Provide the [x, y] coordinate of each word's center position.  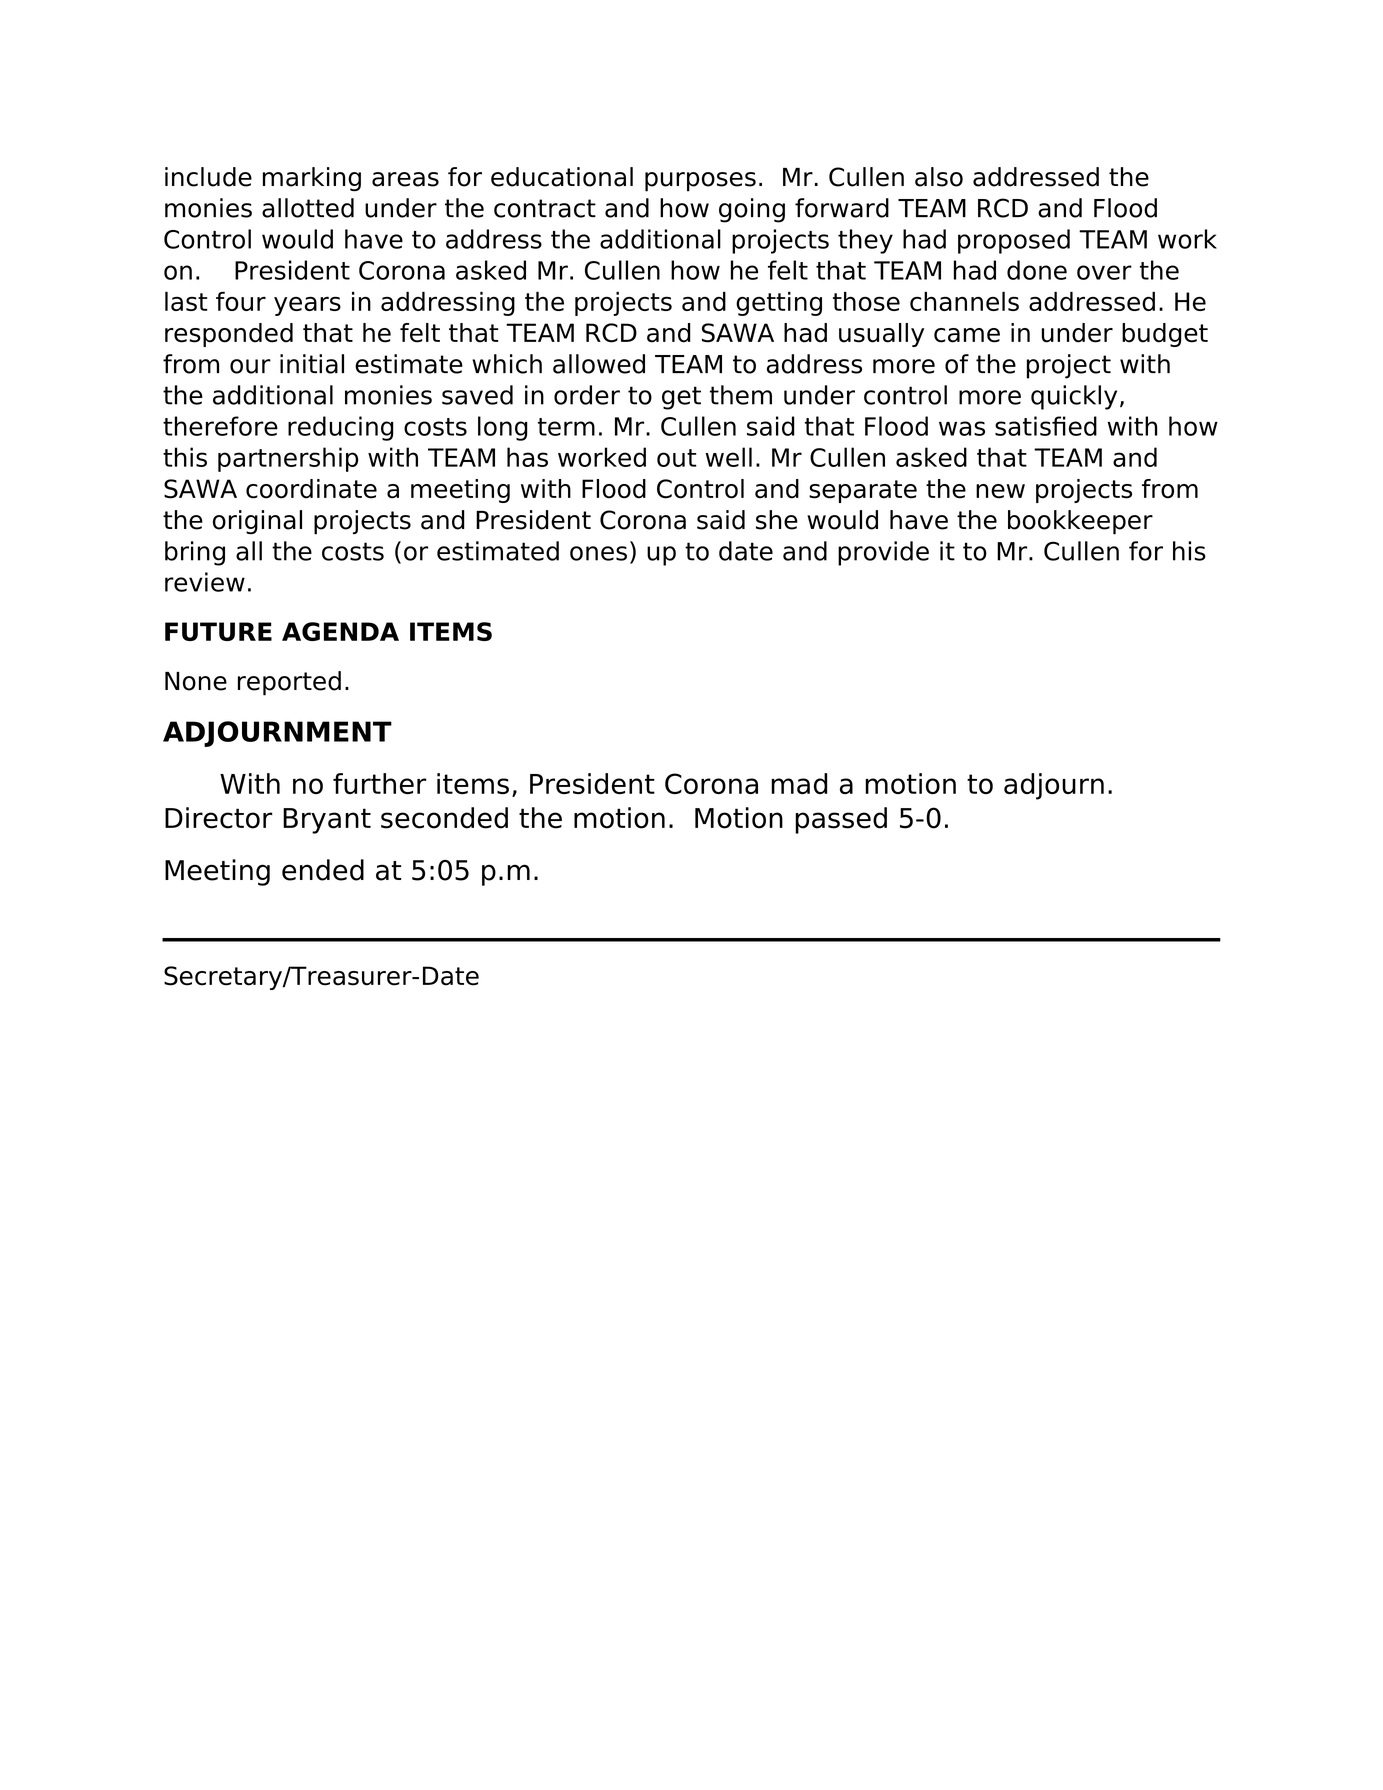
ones [598, 553]
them [741, 395]
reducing [340, 428]
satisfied [1046, 426]
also [939, 177]
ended [323, 870]
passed [841, 820]
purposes [700, 182]
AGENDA [340, 631]
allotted [308, 208]
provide [883, 553]
